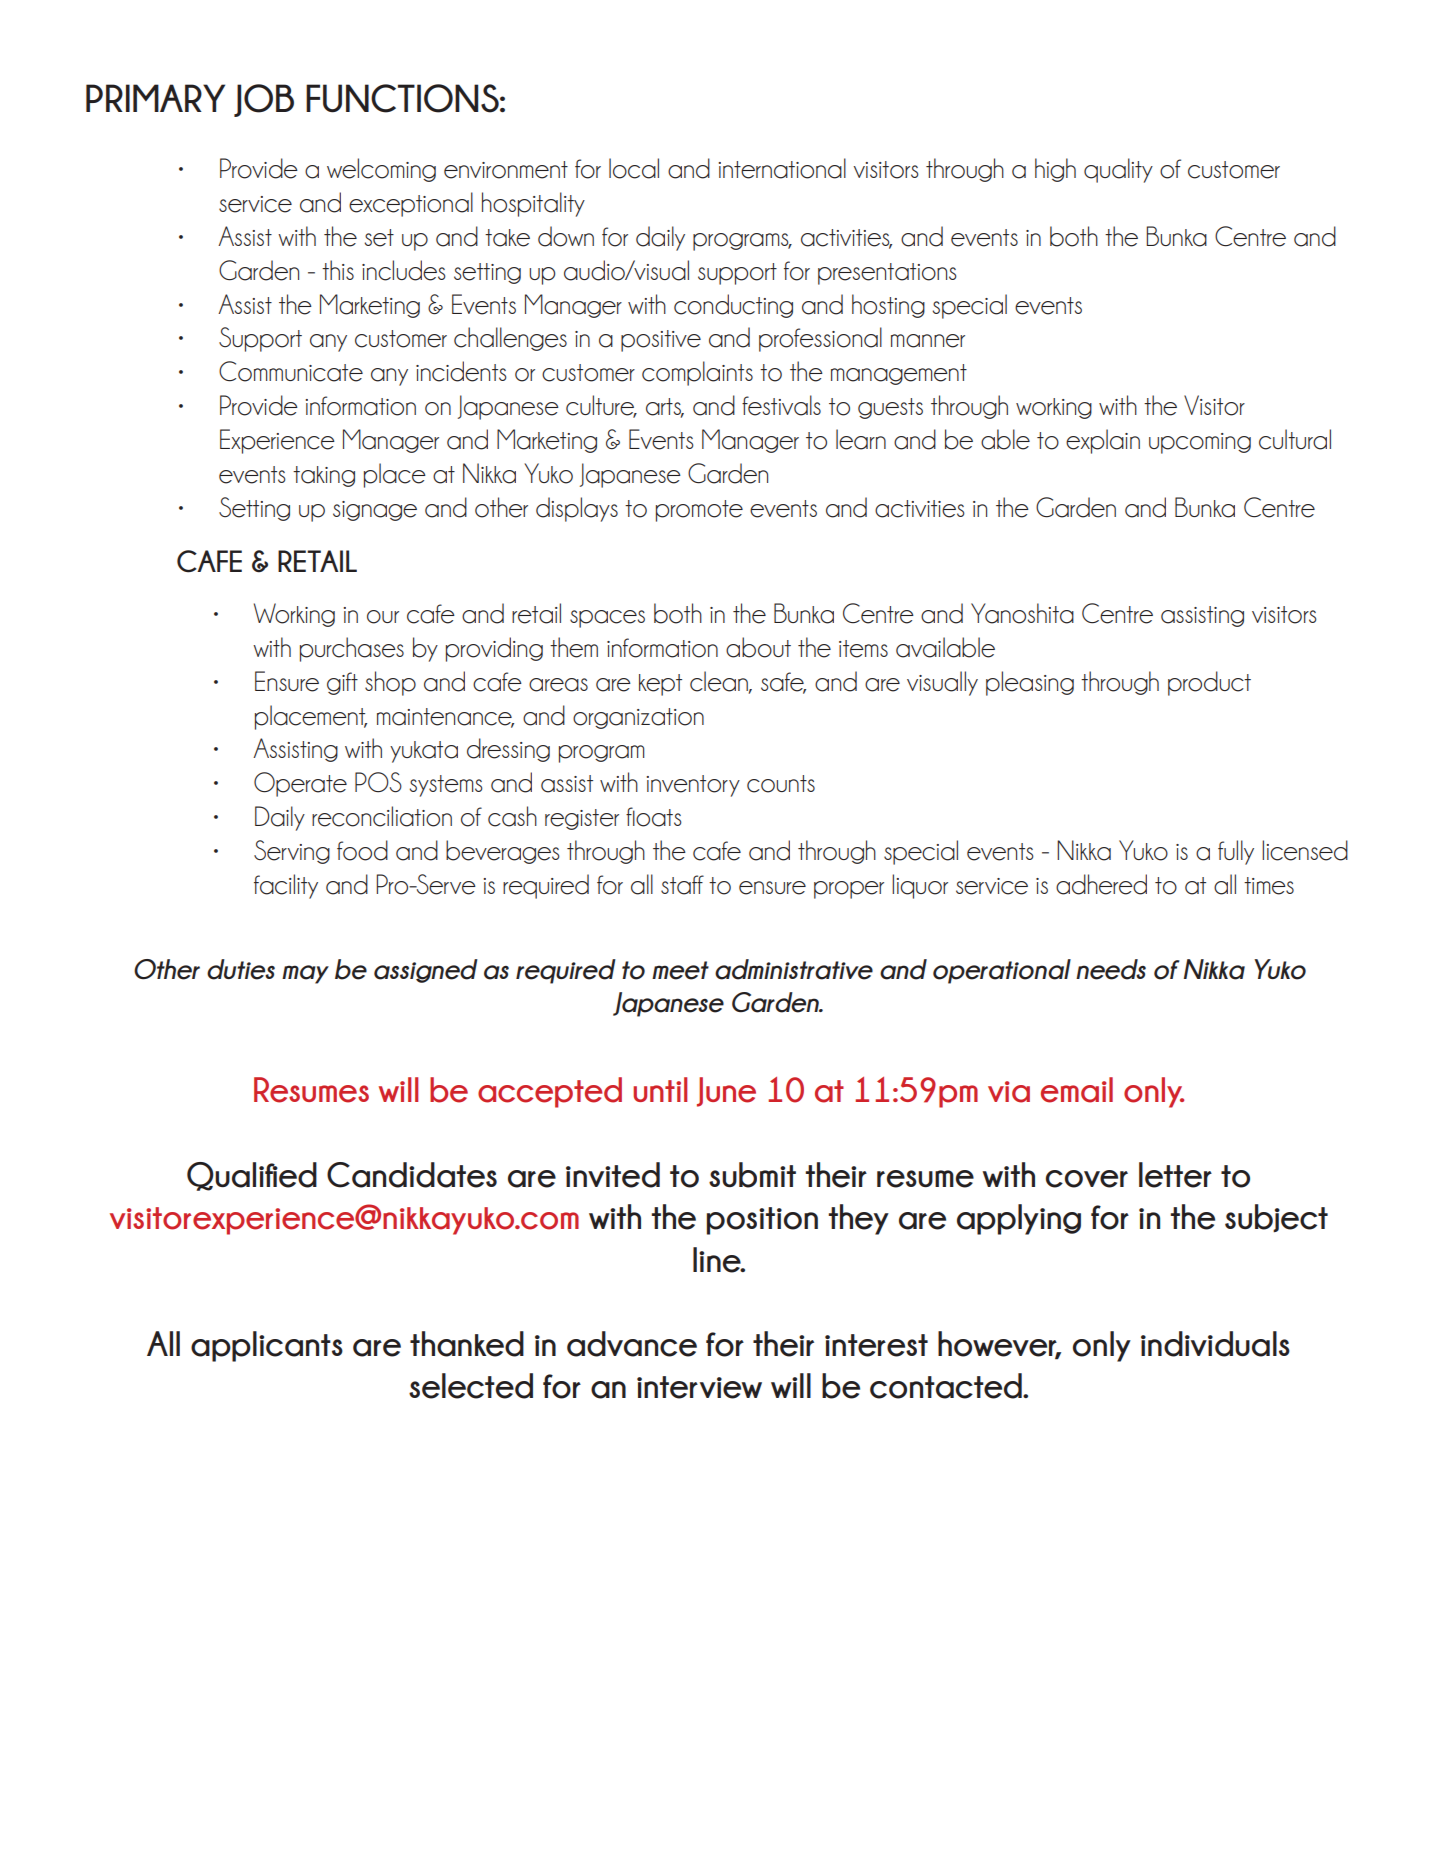 This image has height=1860, width=1438. I want to click on email, so click(1077, 1090).
